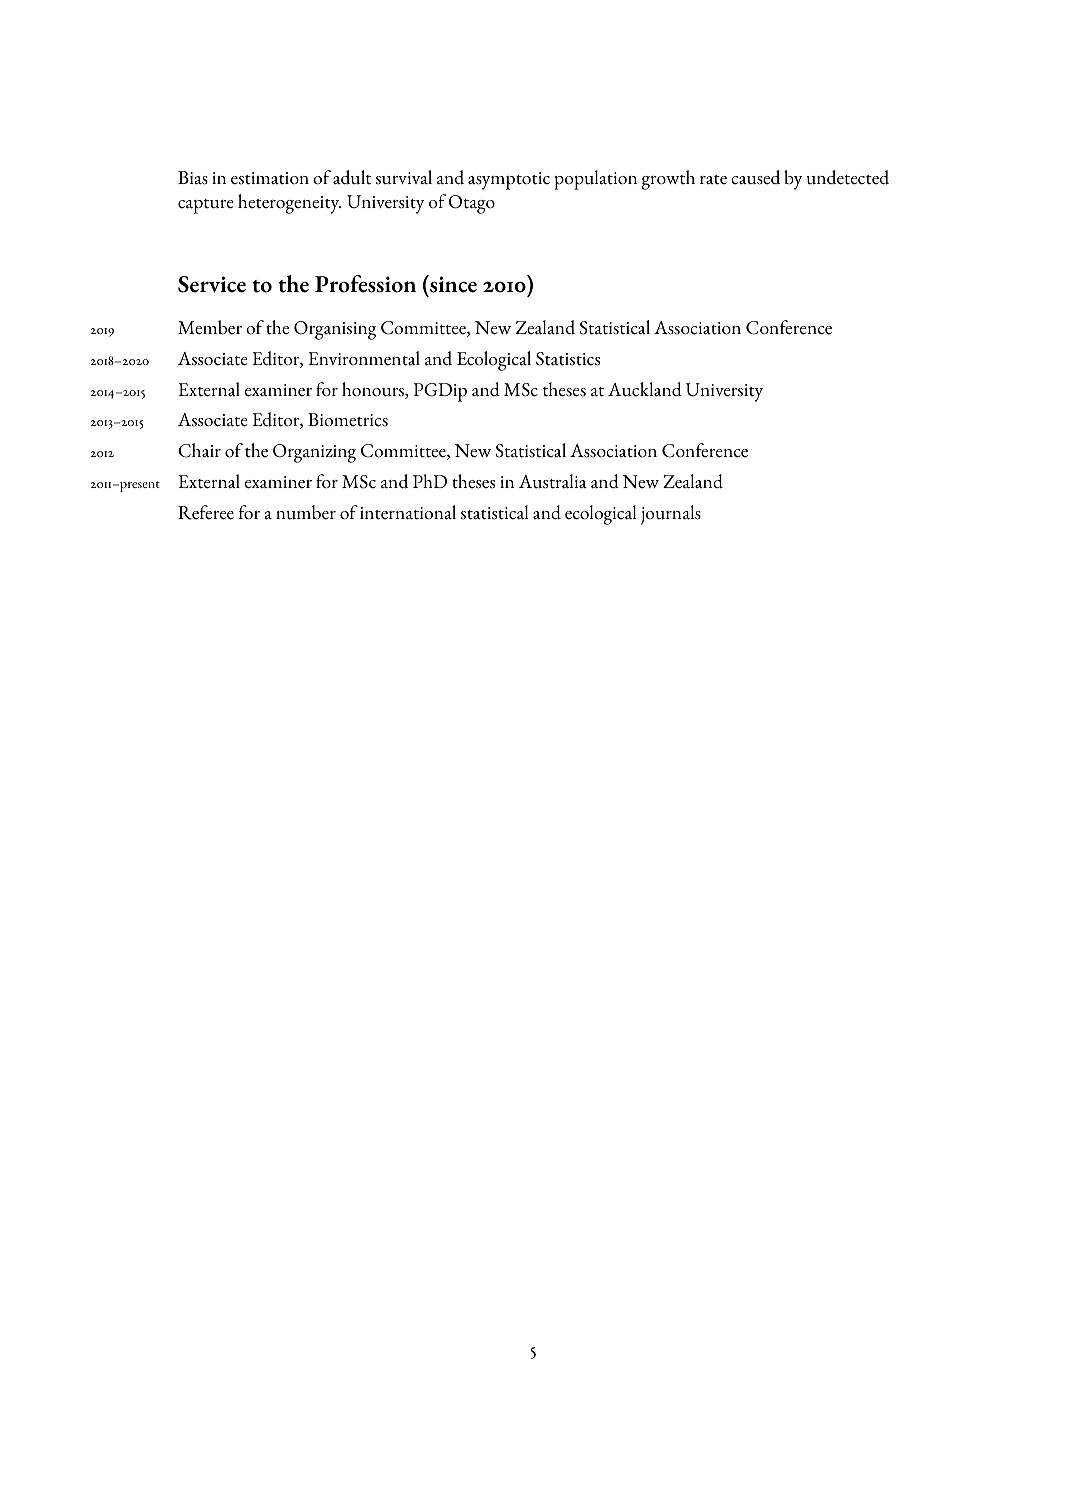 The image size is (1067, 1508). I want to click on Biometrics, so click(348, 420).
